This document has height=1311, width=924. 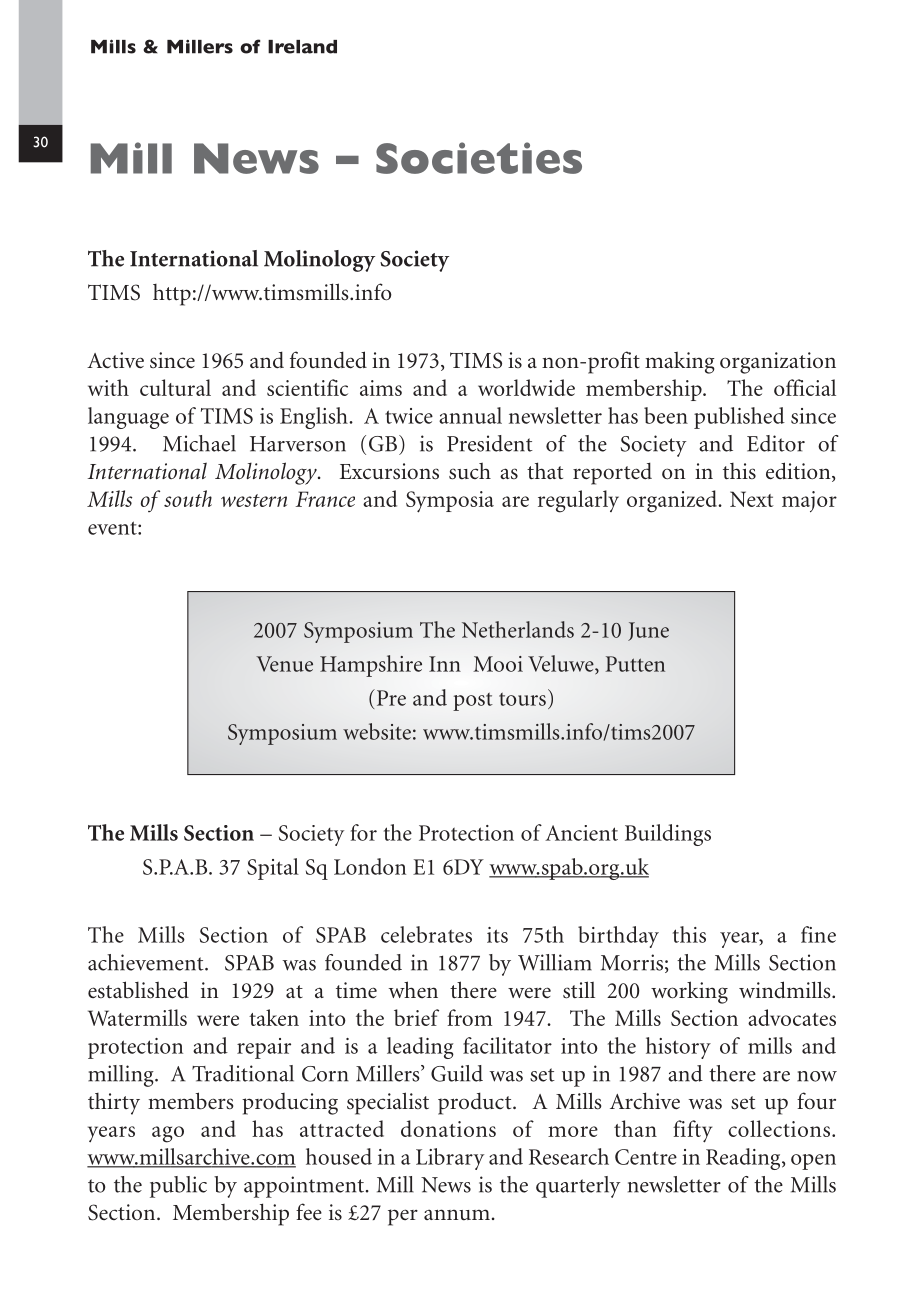 What do you see at coordinates (147, 962) in the document?
I see `achievement` at bounding box center [147, 962].
